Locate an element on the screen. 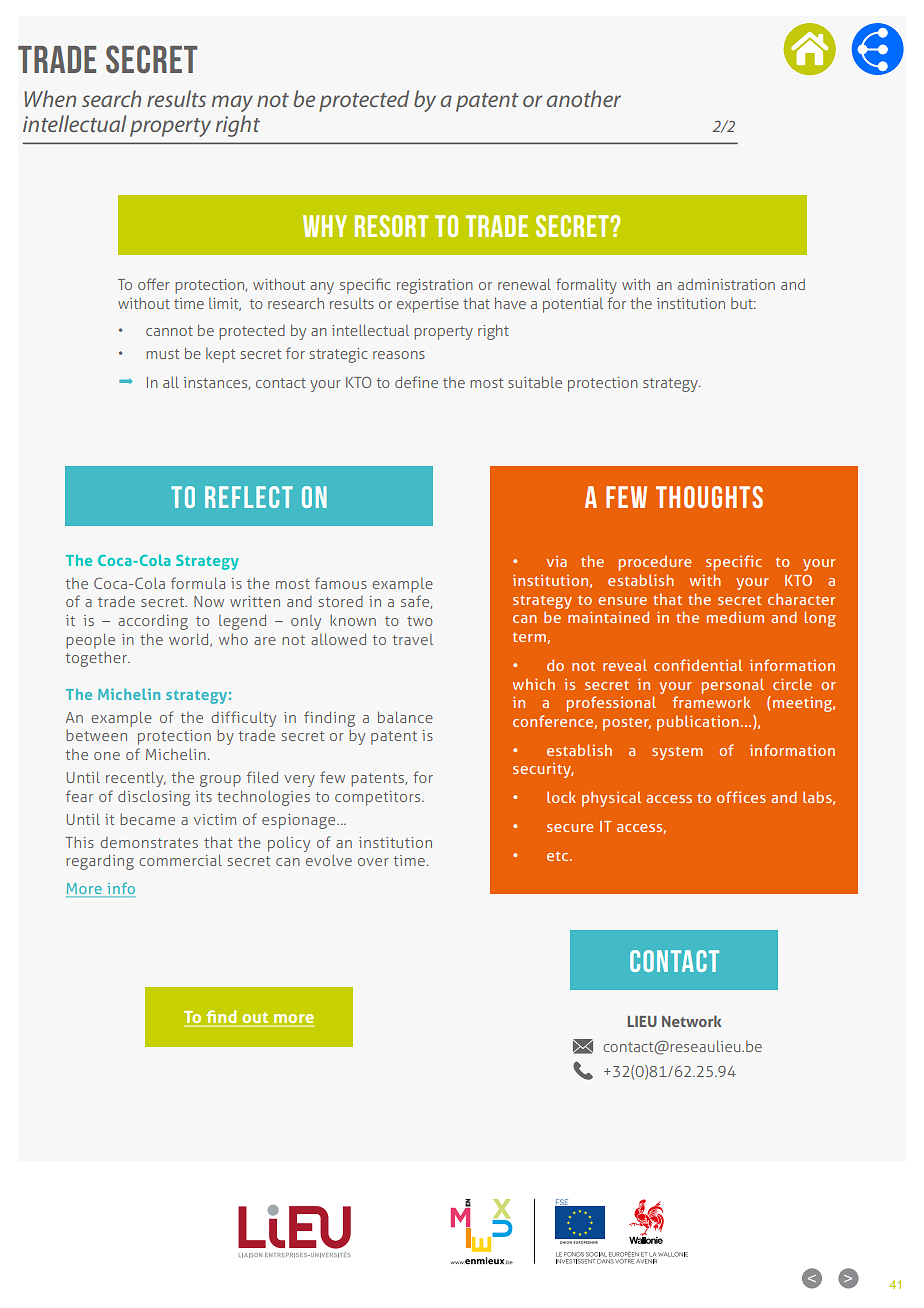  over is located at coordinates (373, 862).
